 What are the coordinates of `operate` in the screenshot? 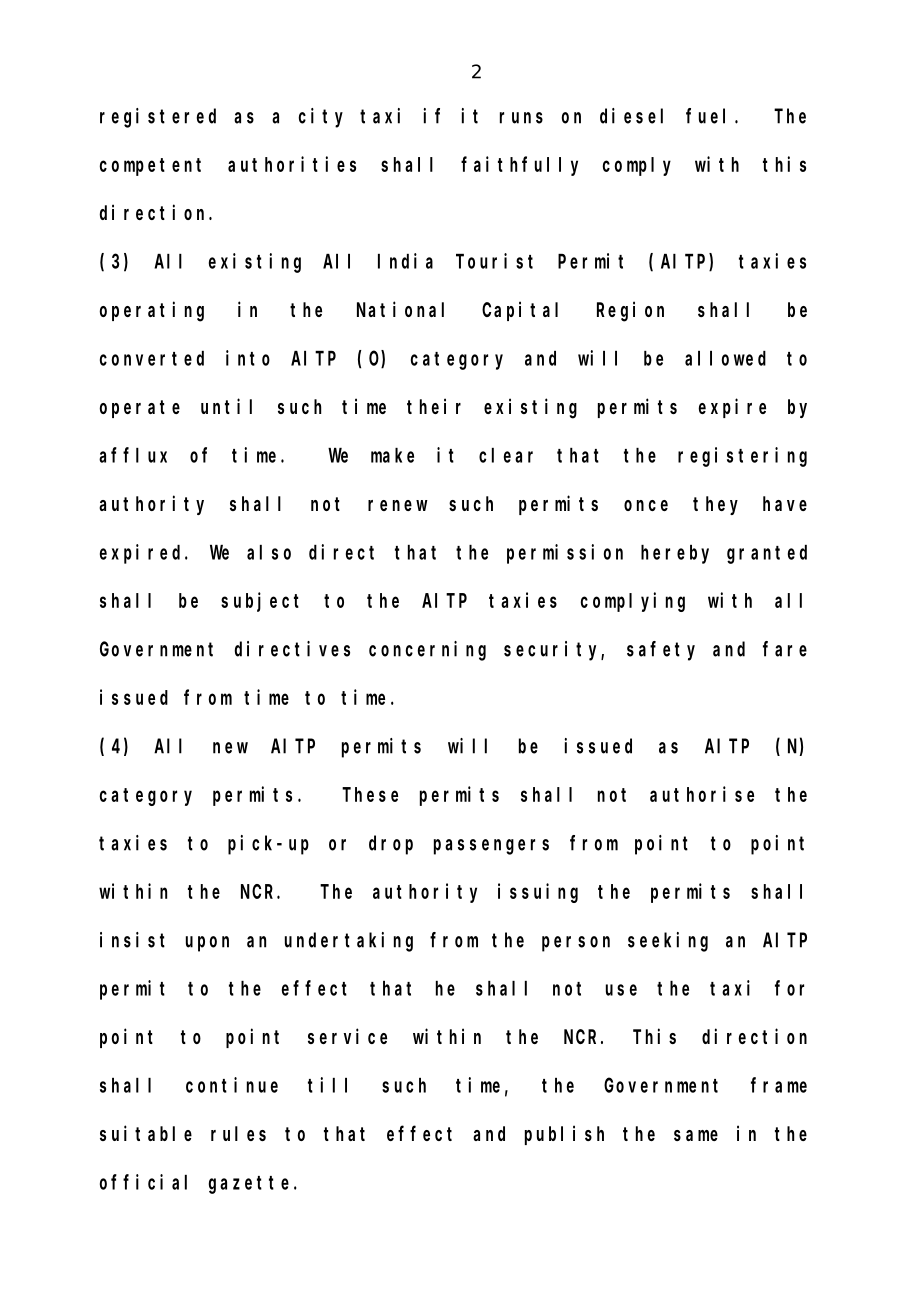 It's located at (139, 409).
